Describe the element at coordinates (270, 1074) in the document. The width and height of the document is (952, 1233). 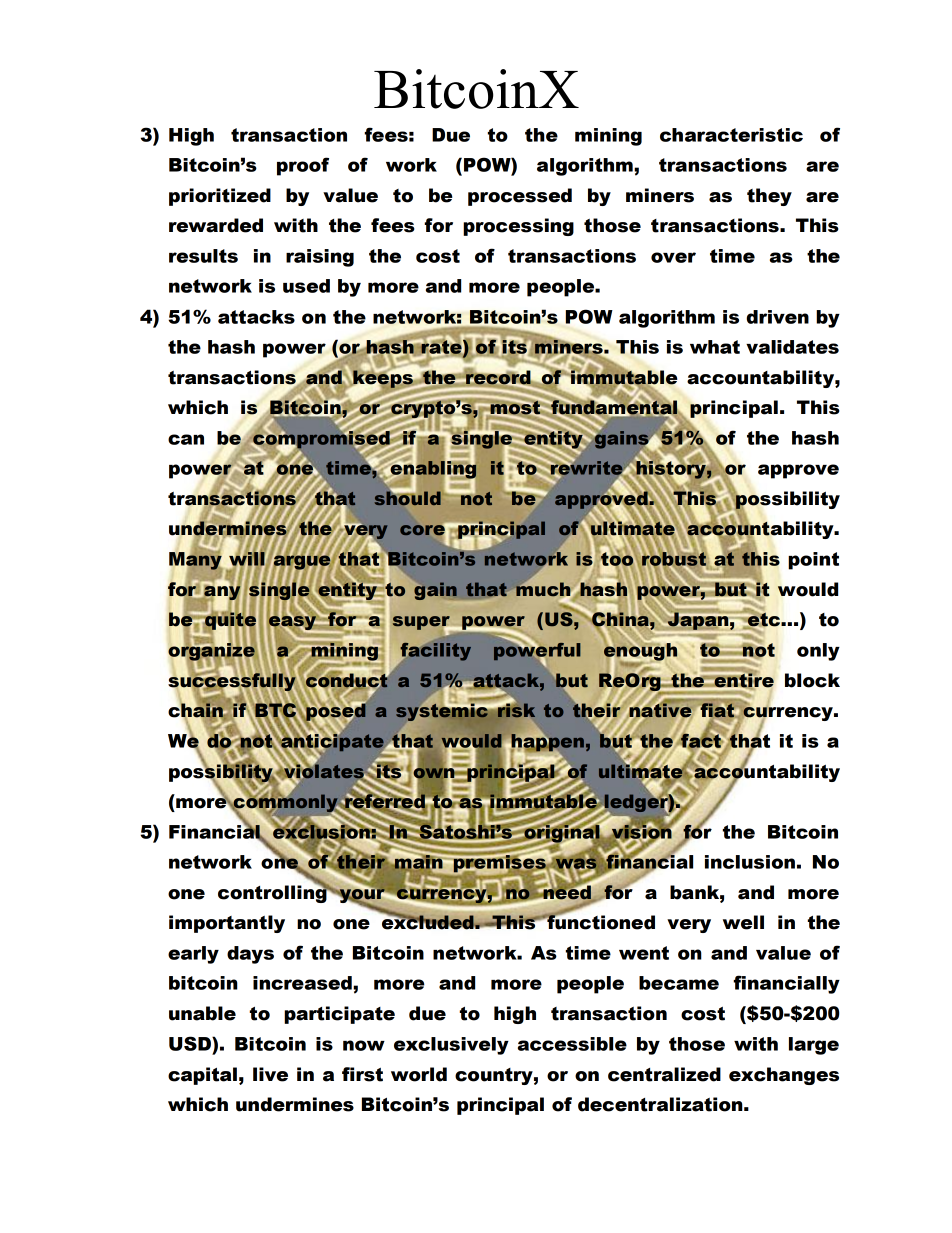
I see `live` at that location.
